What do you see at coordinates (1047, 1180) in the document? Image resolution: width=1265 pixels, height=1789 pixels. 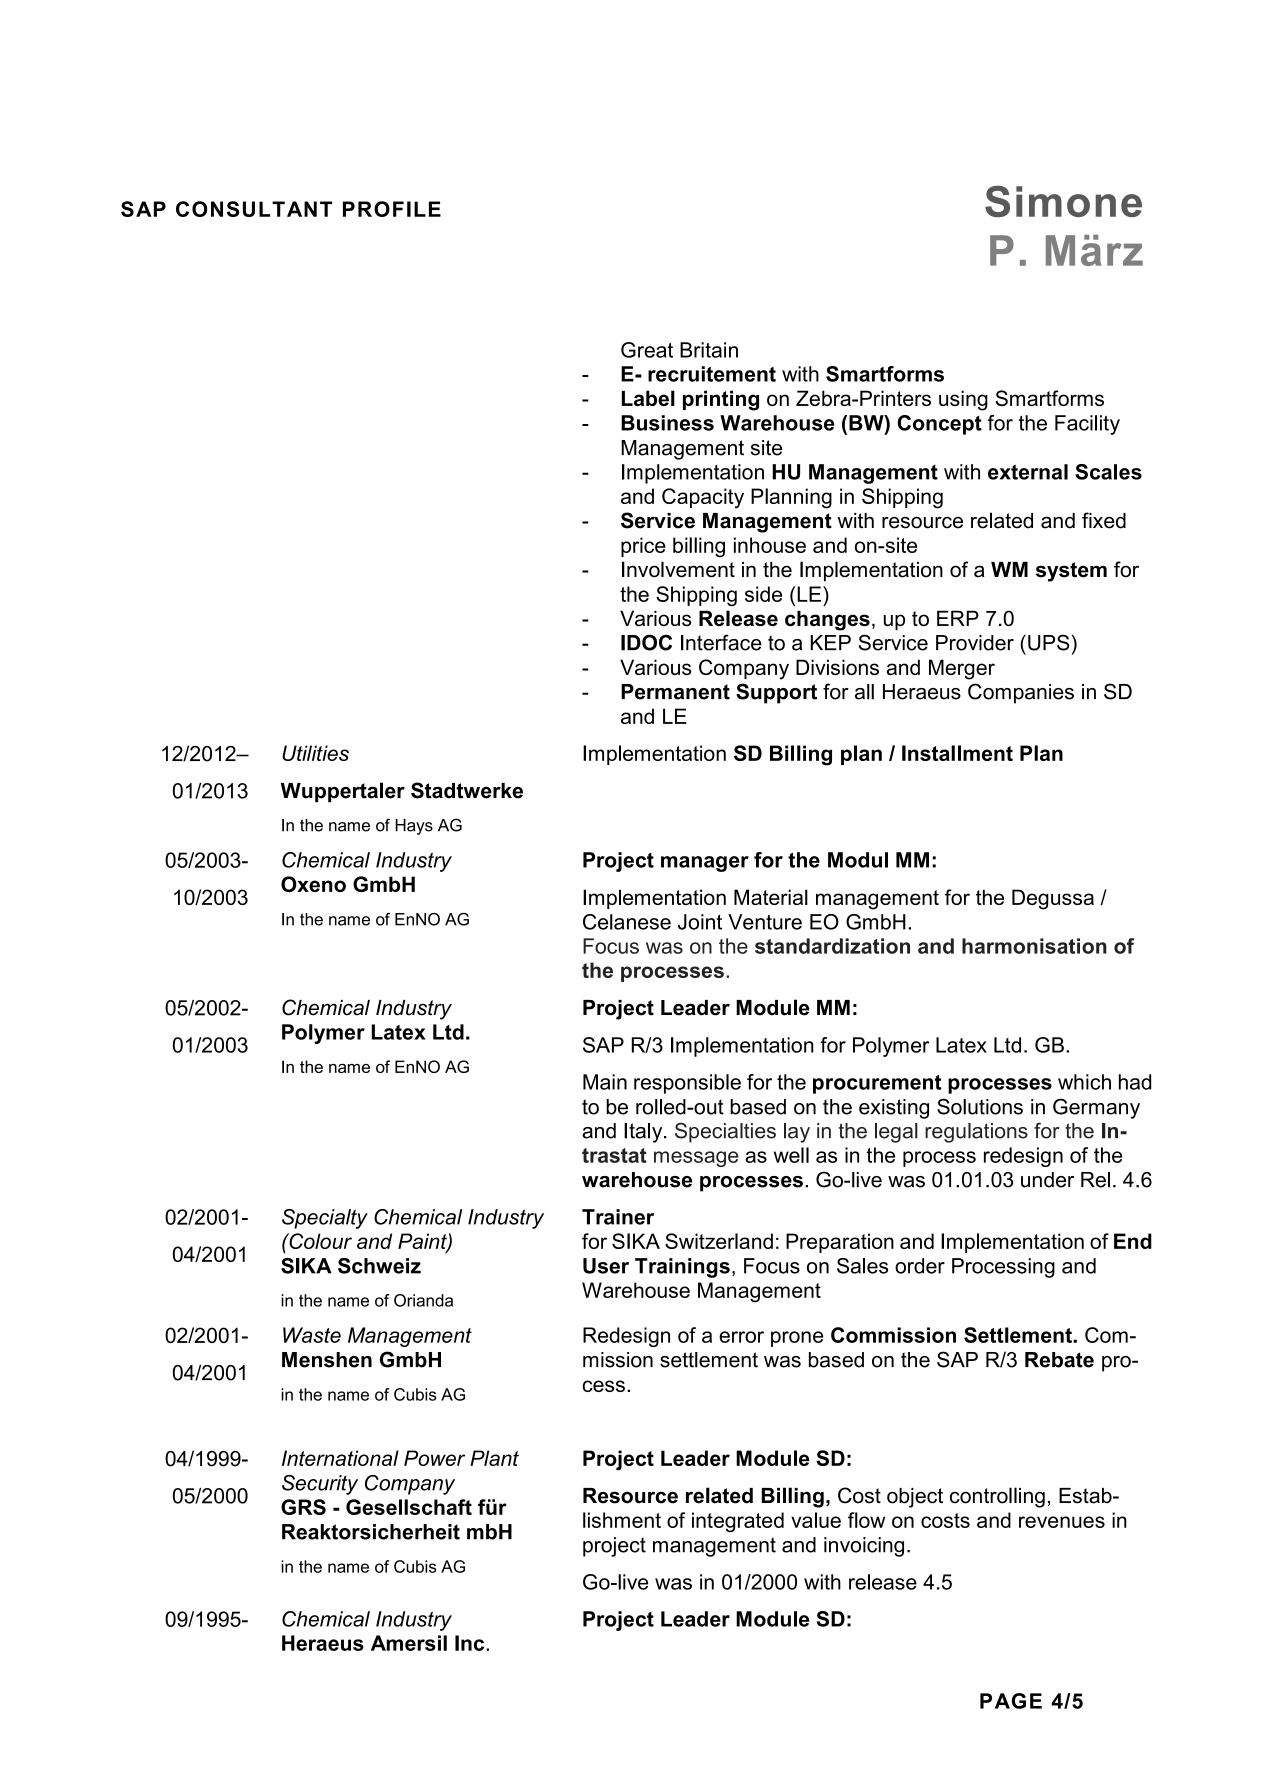 I see `under` at bounding box center [1047, 1180].
